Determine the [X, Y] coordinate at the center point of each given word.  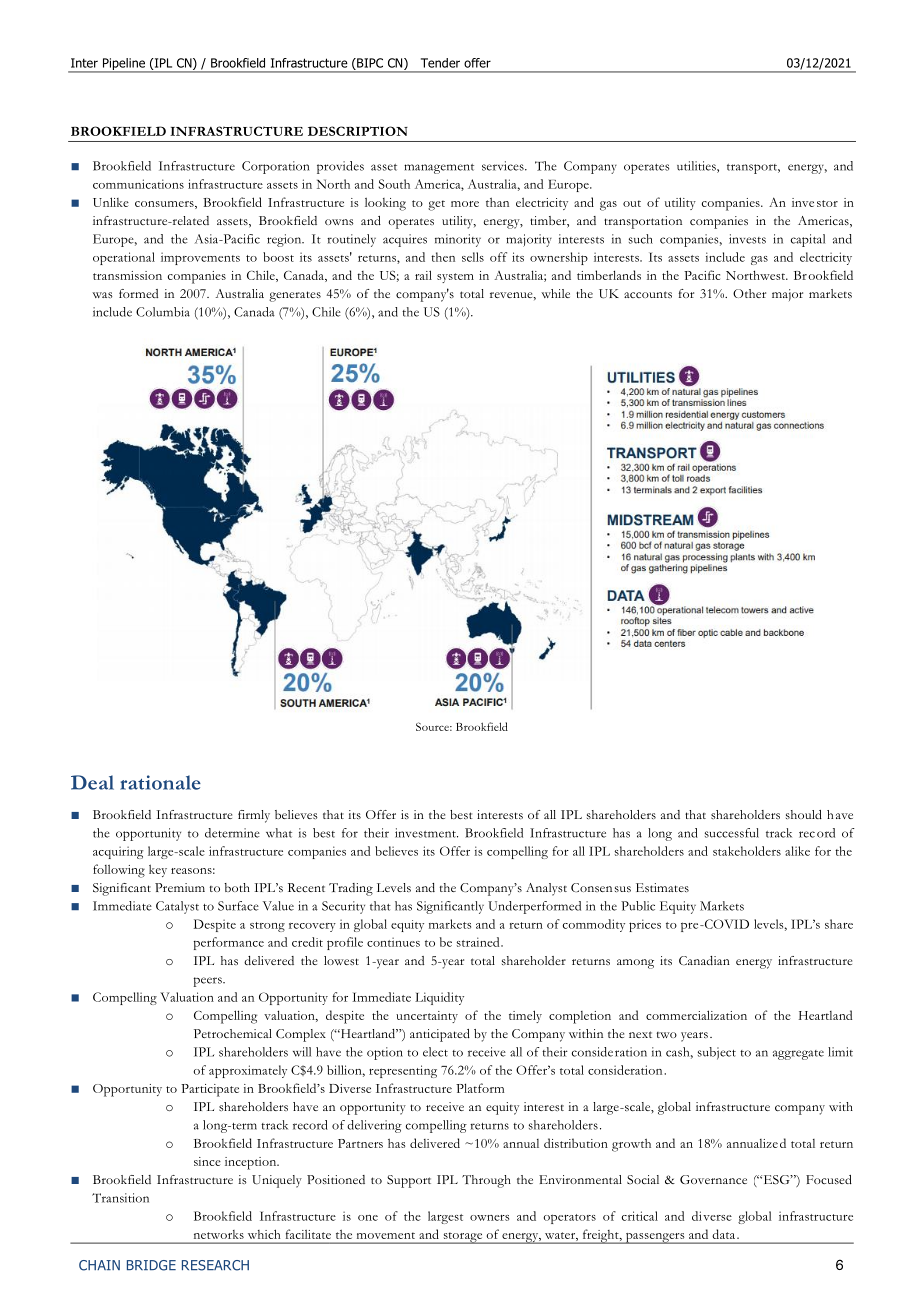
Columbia [163, 312]
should [804, 814]
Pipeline [123, 65]
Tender [440, 63]
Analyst [546, 889]
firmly [254, 816]
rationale [160, 782]
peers [209, 982]
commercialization [696, 1015]
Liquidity [439, 998]
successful [732, 833]
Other [749, 293]
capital [808, 240]
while [555, 293]
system [455, 278]
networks [219, 1234]
